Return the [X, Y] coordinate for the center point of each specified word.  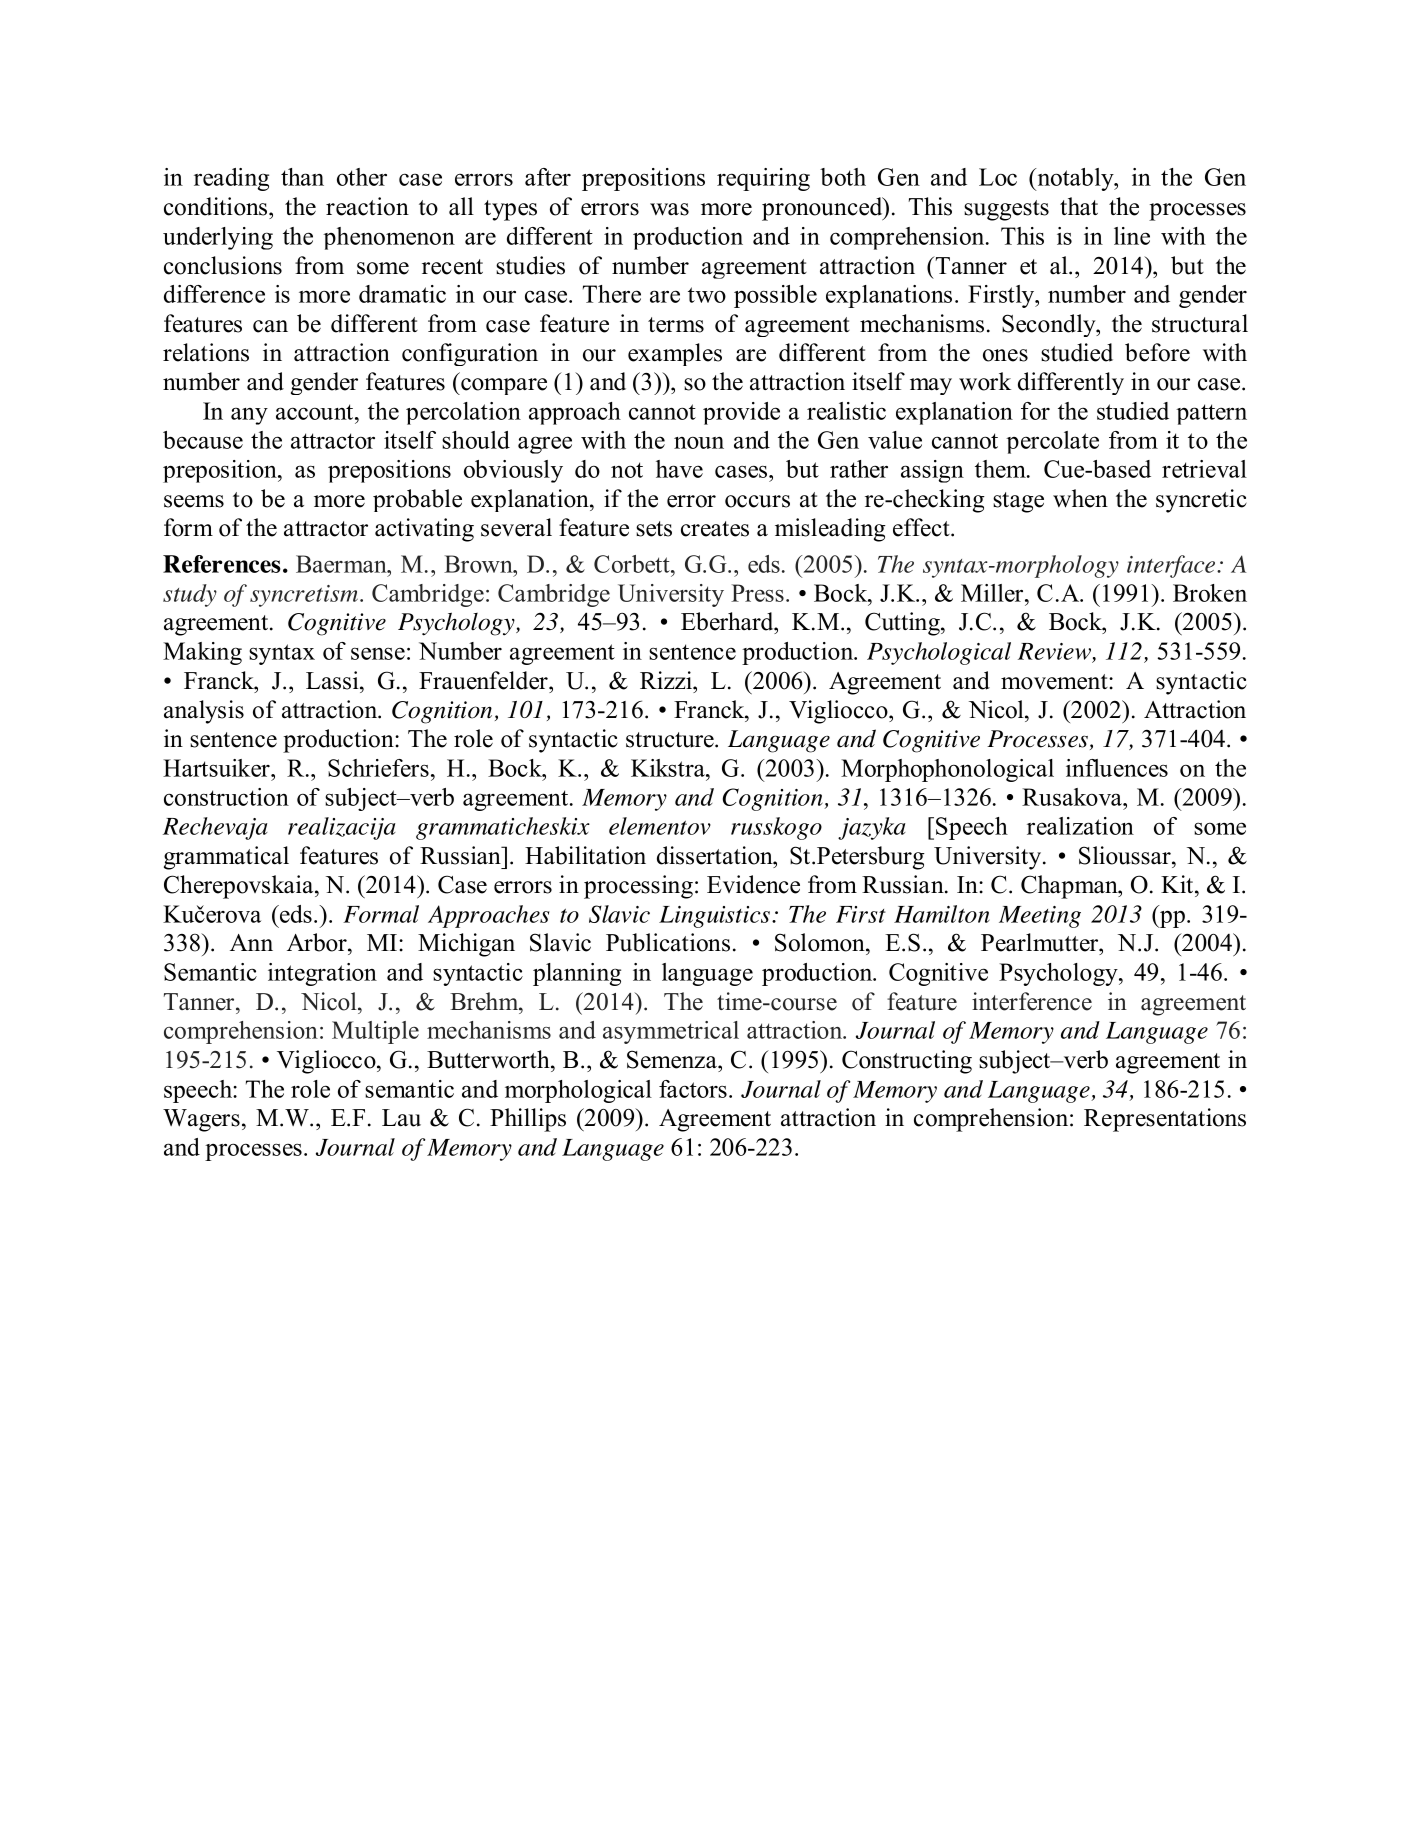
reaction [367, 206]
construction [226, 797]
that [1079, 206]
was [669, 209]
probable [417, 500]
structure [671, 740]
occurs [757, 501]
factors [693, 1089]
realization [1080, 826]
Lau [401, 1118]
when [1080, 498]
